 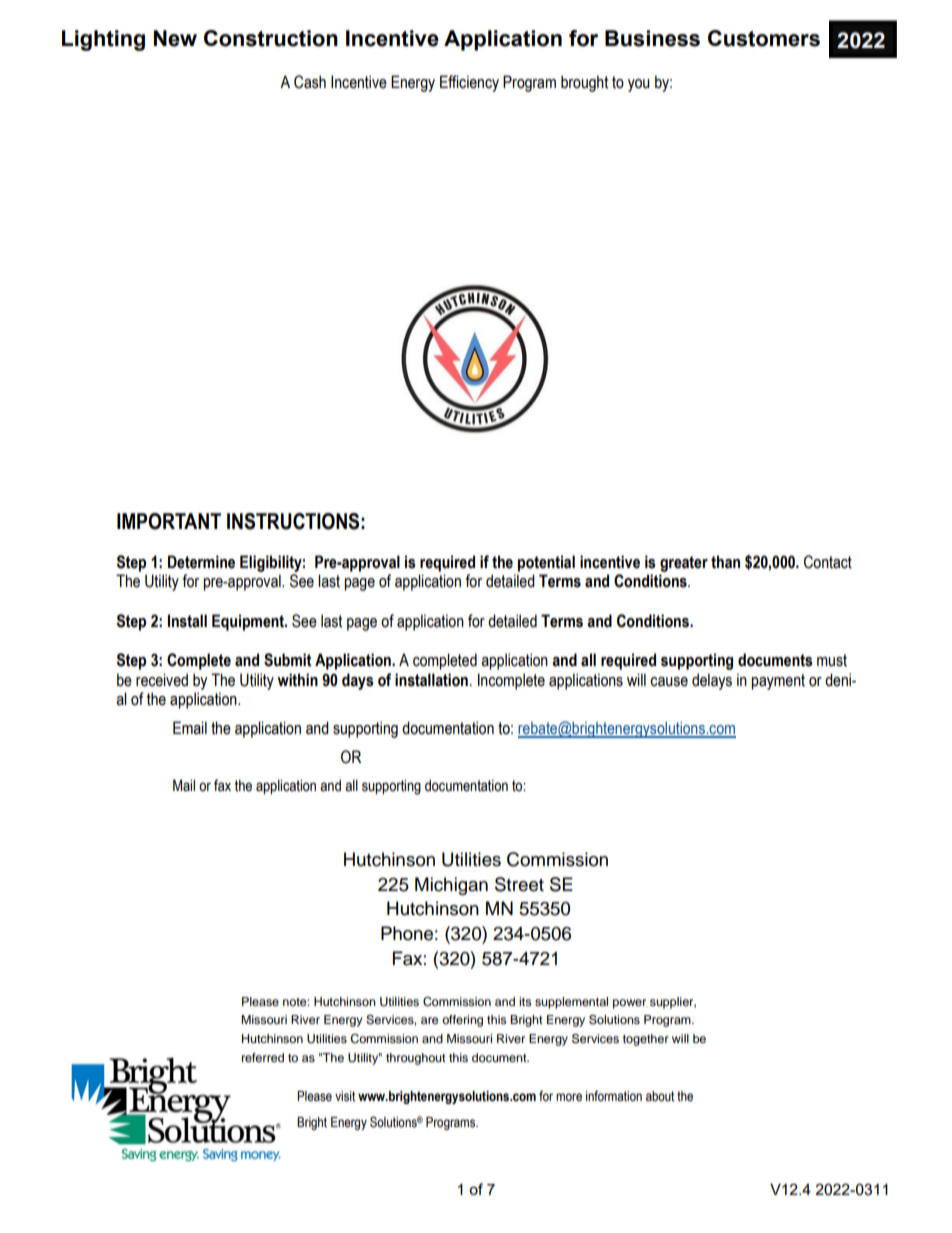 I want to click on delays, so click(x=712, y=681).
